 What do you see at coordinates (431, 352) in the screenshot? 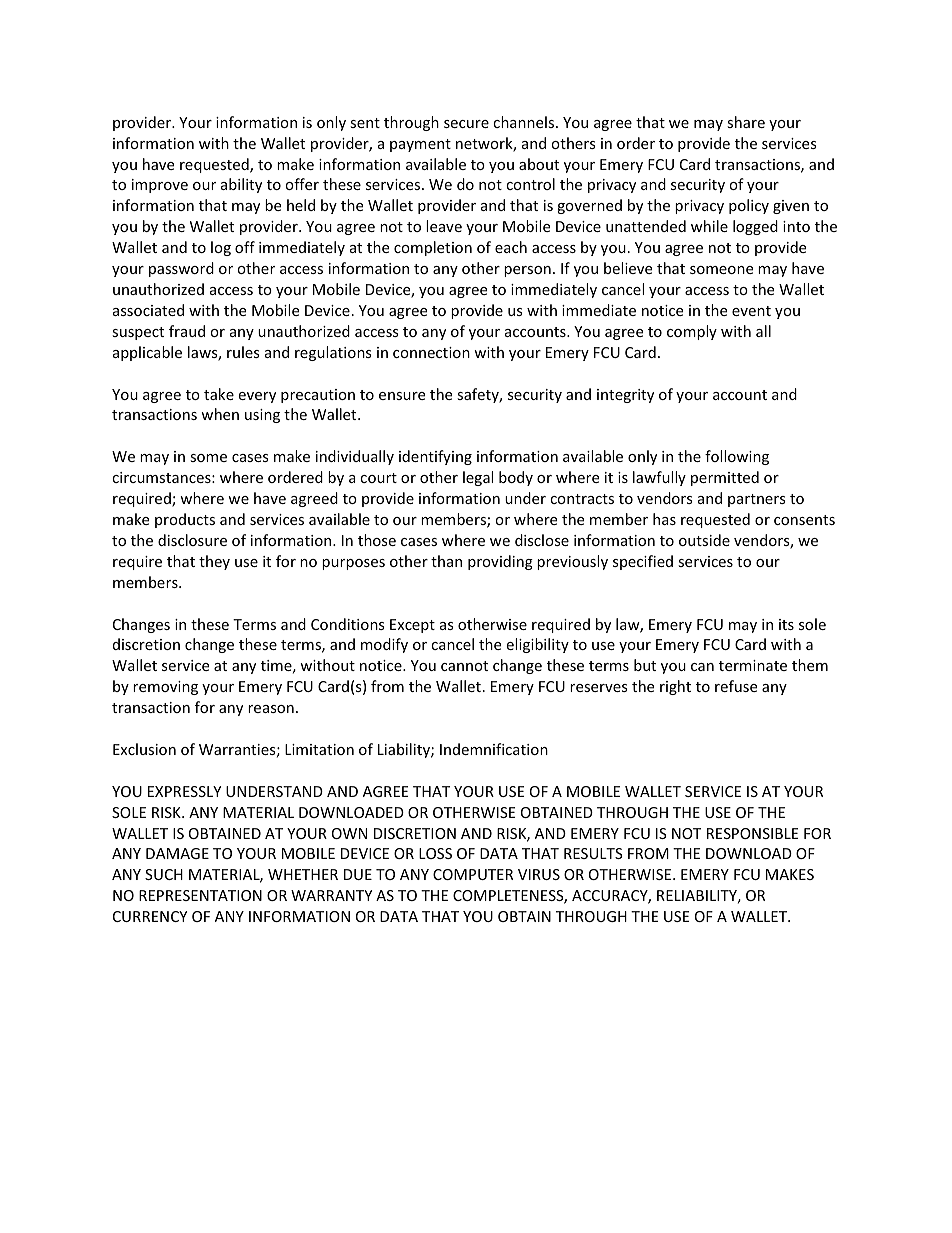
I see `connection` at bounding box center [431, 352].
